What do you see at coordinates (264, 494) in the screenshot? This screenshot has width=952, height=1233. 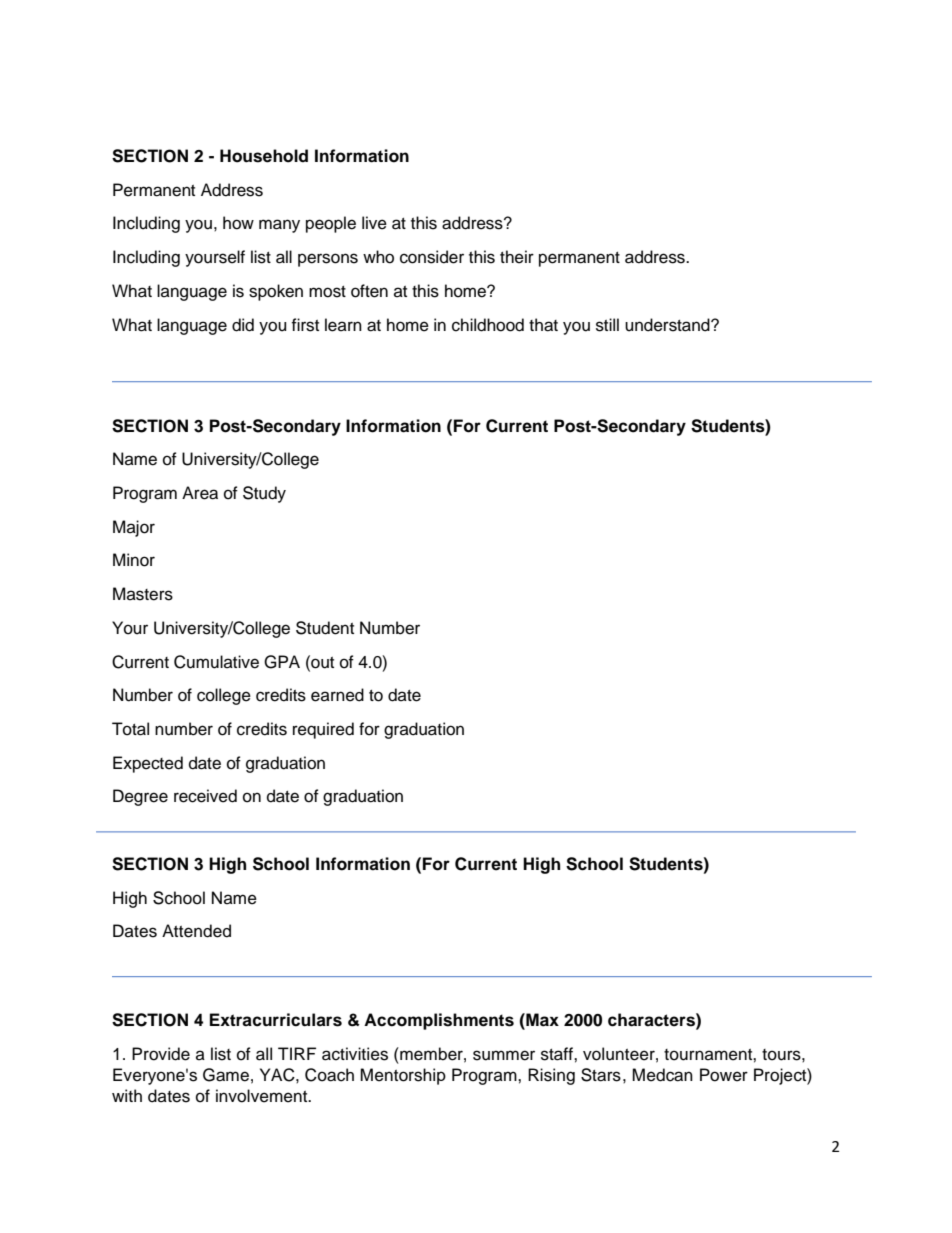 I see `Study` at bounding box center [264, 494].
